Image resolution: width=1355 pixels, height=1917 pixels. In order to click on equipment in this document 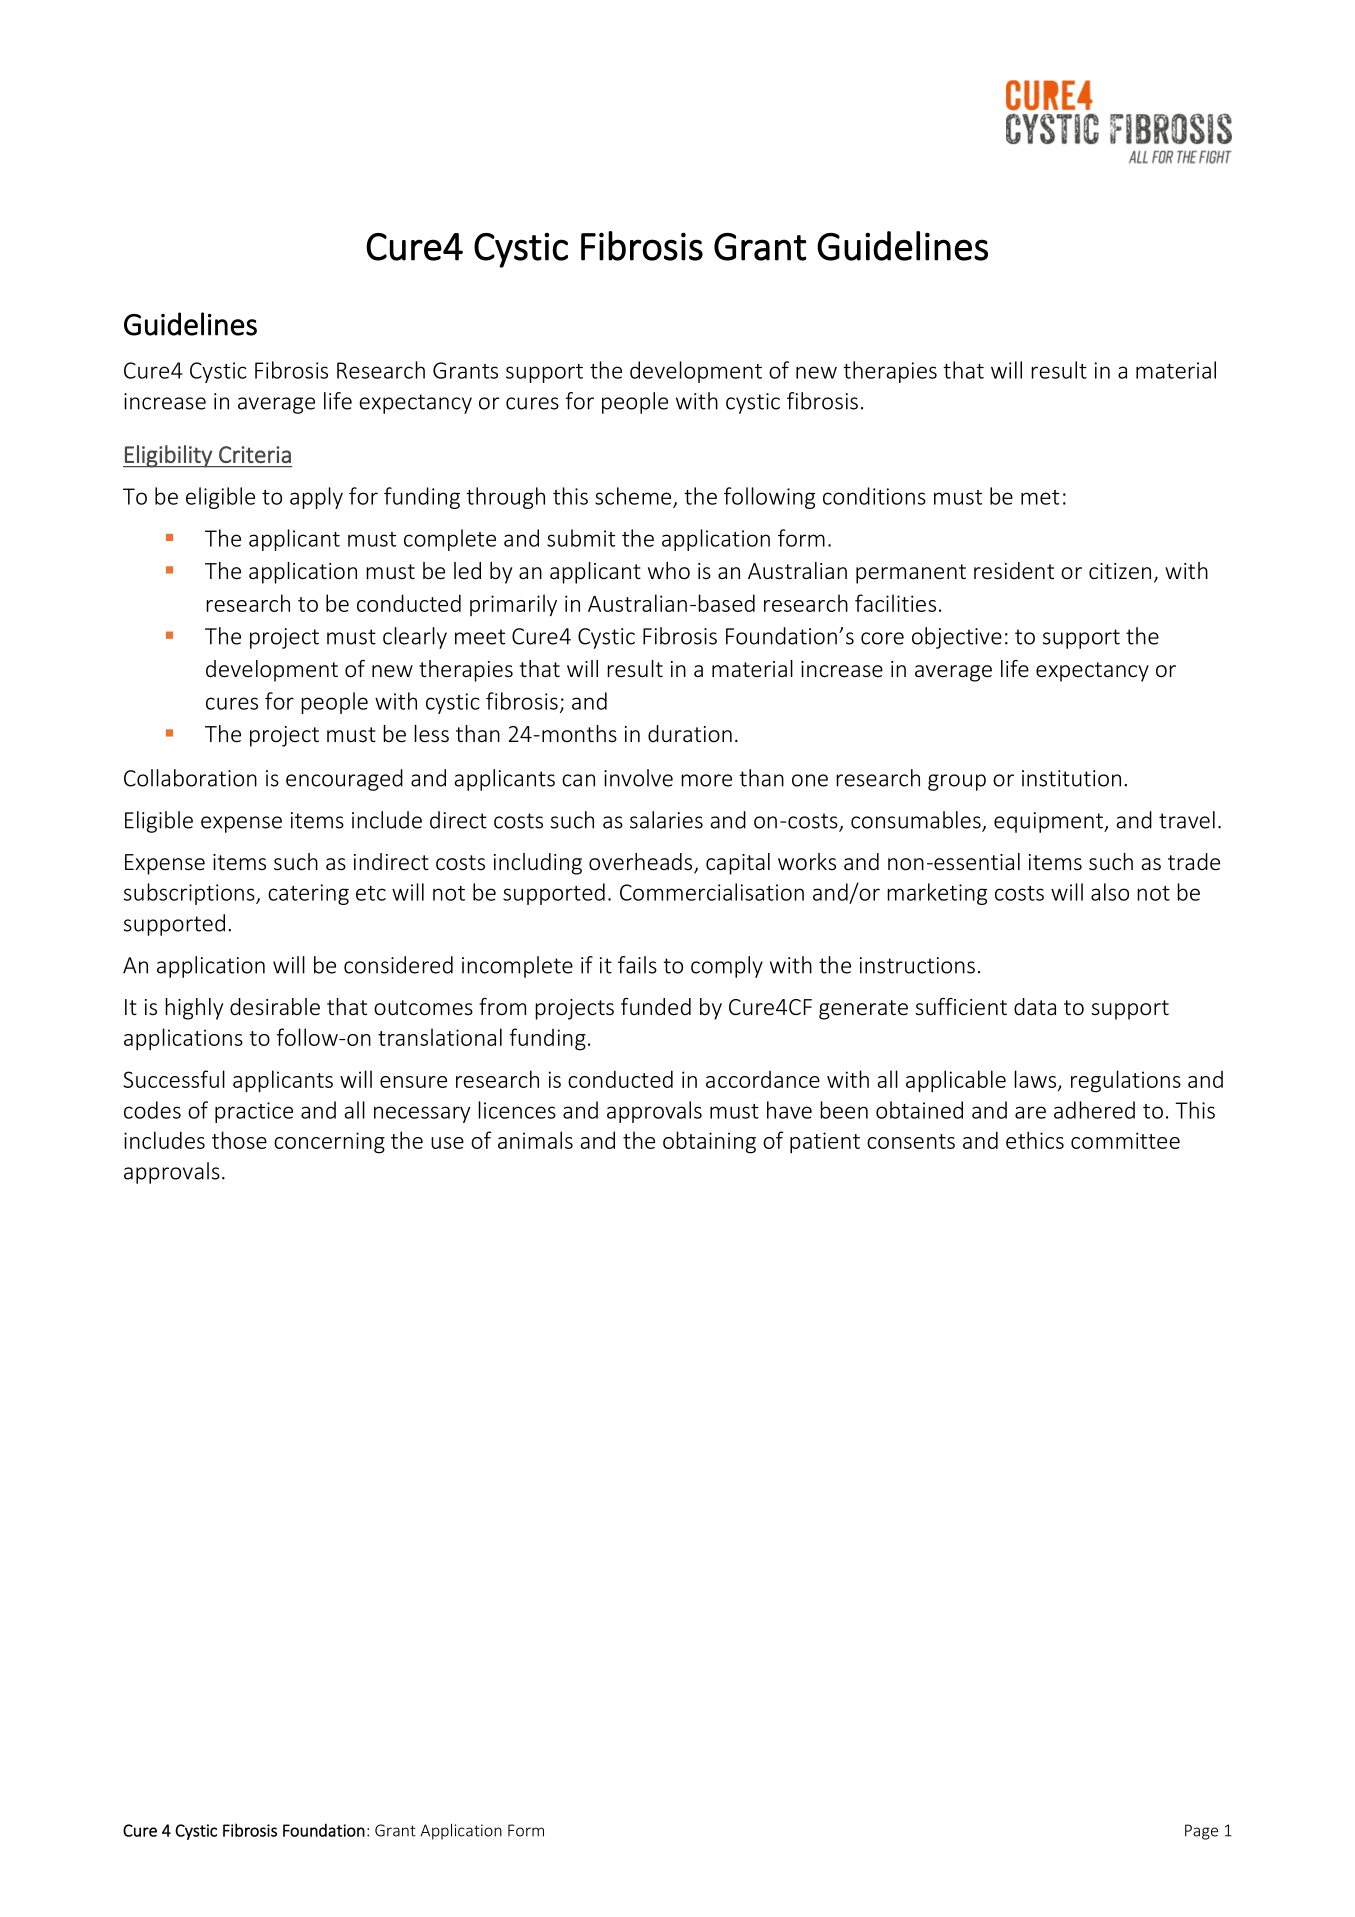, I will do `click(1050, 822)`.
